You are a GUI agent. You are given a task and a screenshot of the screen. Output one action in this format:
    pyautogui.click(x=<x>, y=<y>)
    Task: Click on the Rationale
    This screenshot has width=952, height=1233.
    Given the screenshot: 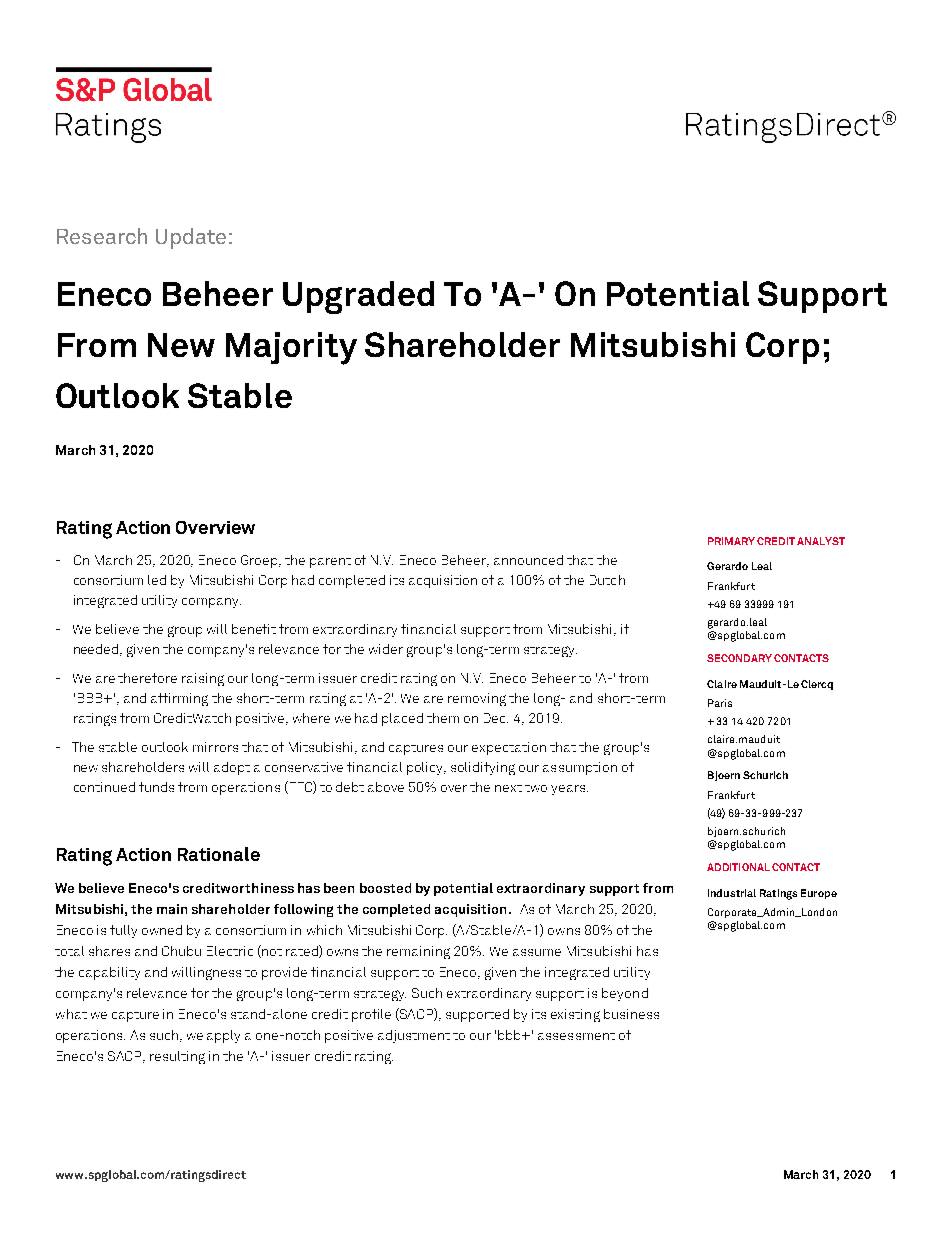 What is the action you would take?
    pyautogui.click(x=219, y=854)
